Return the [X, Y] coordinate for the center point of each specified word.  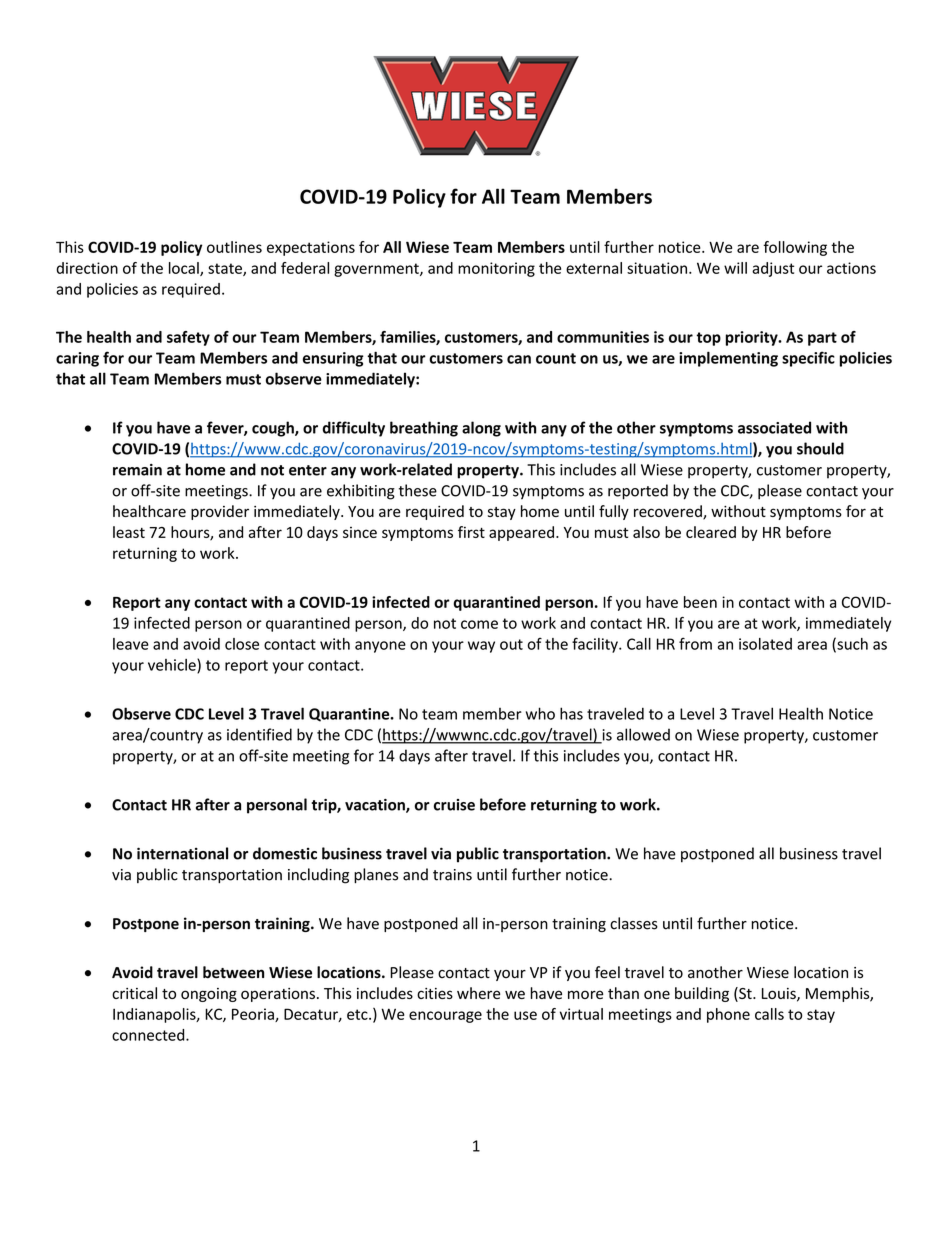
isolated [765, 644]
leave [131, 644]
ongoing [209, 995]
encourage [445, 1017]
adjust [773, 269]
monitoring [496, 269]
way [481, 647]
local [185, 269]
